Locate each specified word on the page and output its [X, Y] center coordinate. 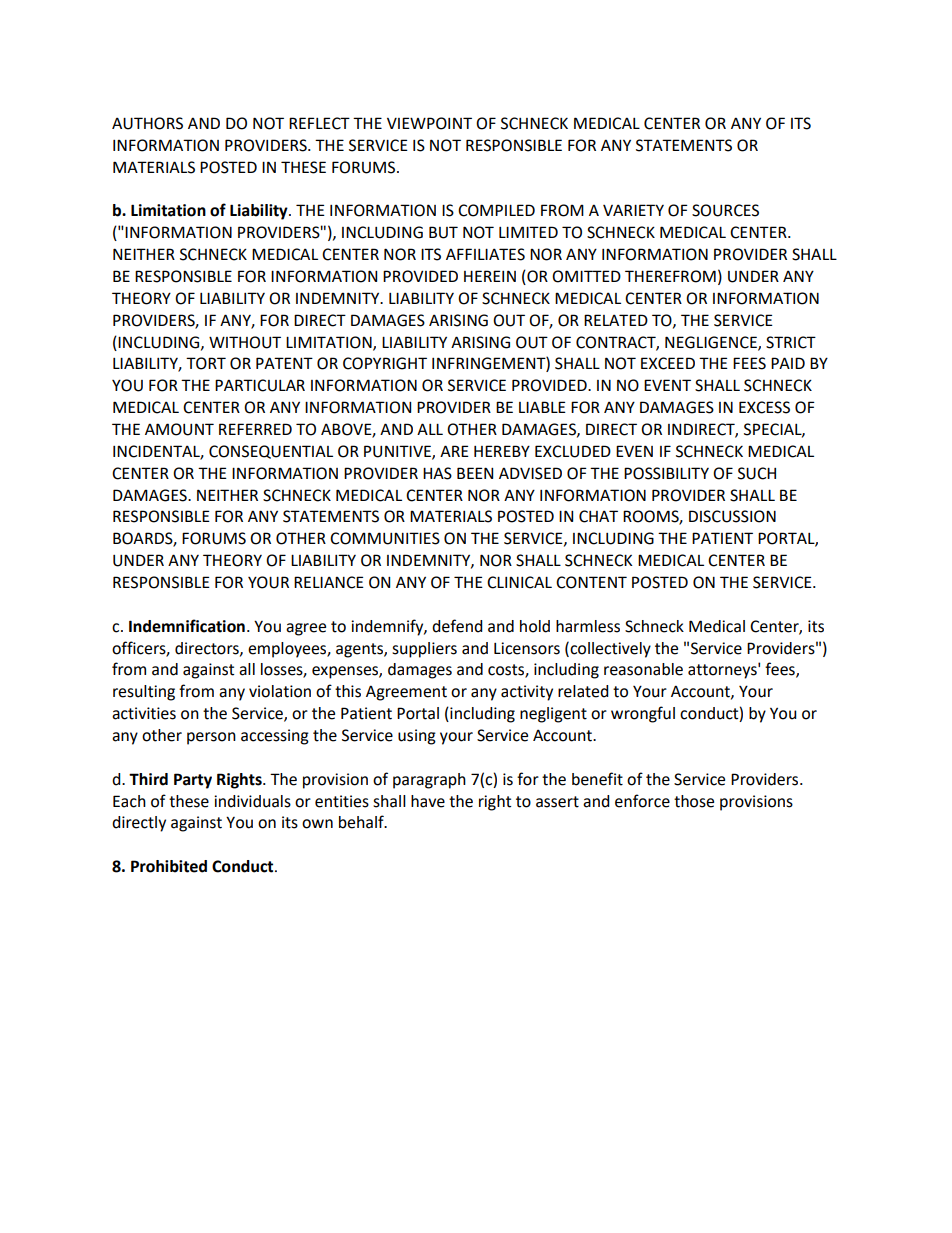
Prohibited [169, 866]
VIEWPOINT [429, 123]
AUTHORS [147, 123]
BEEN [475, 473]
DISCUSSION [732, 516]
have [428, 801]
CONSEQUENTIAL [271, 452]
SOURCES [725, 210]
